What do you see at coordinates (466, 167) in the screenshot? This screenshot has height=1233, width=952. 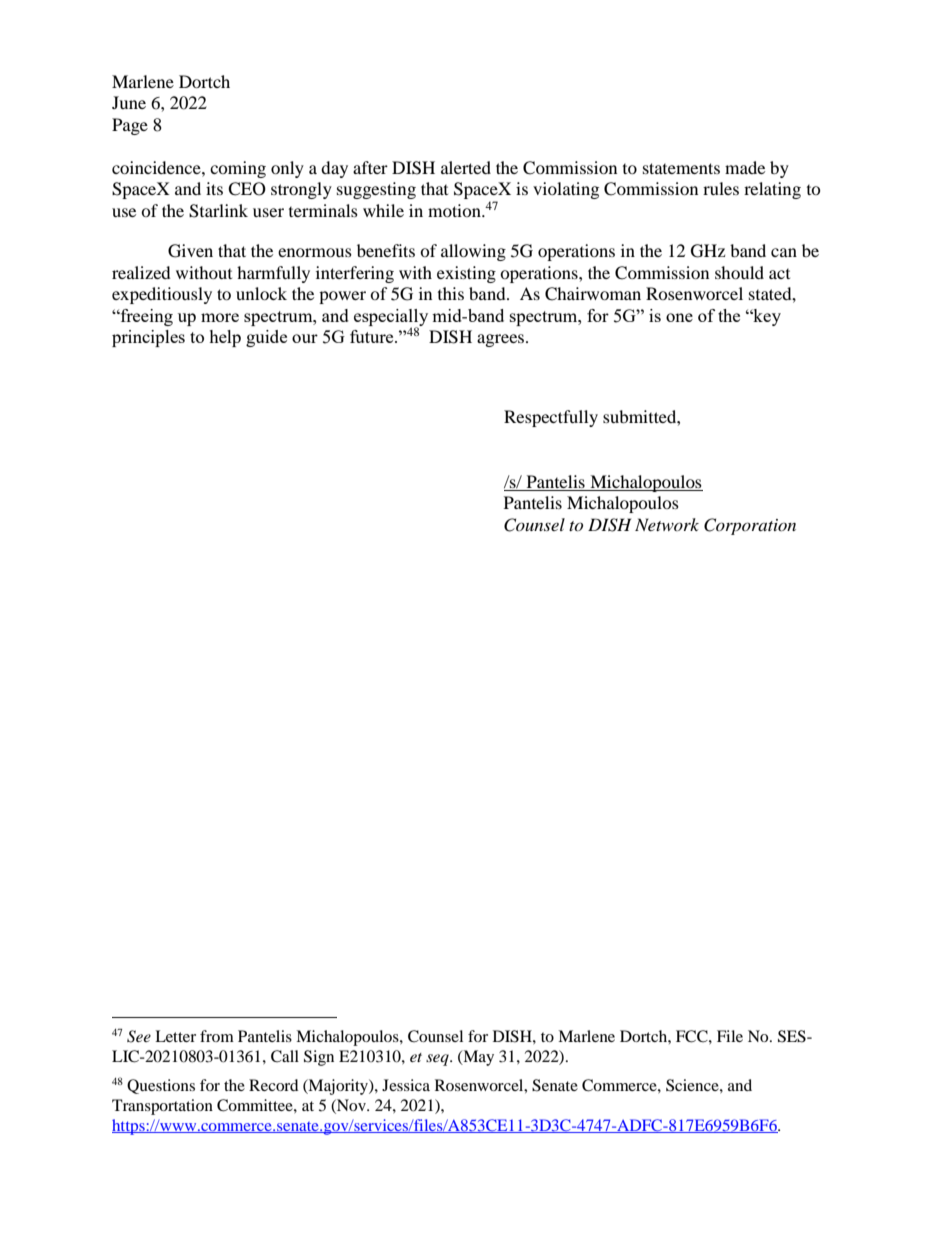 I see `alerted` at bounding box center [466, 167].
